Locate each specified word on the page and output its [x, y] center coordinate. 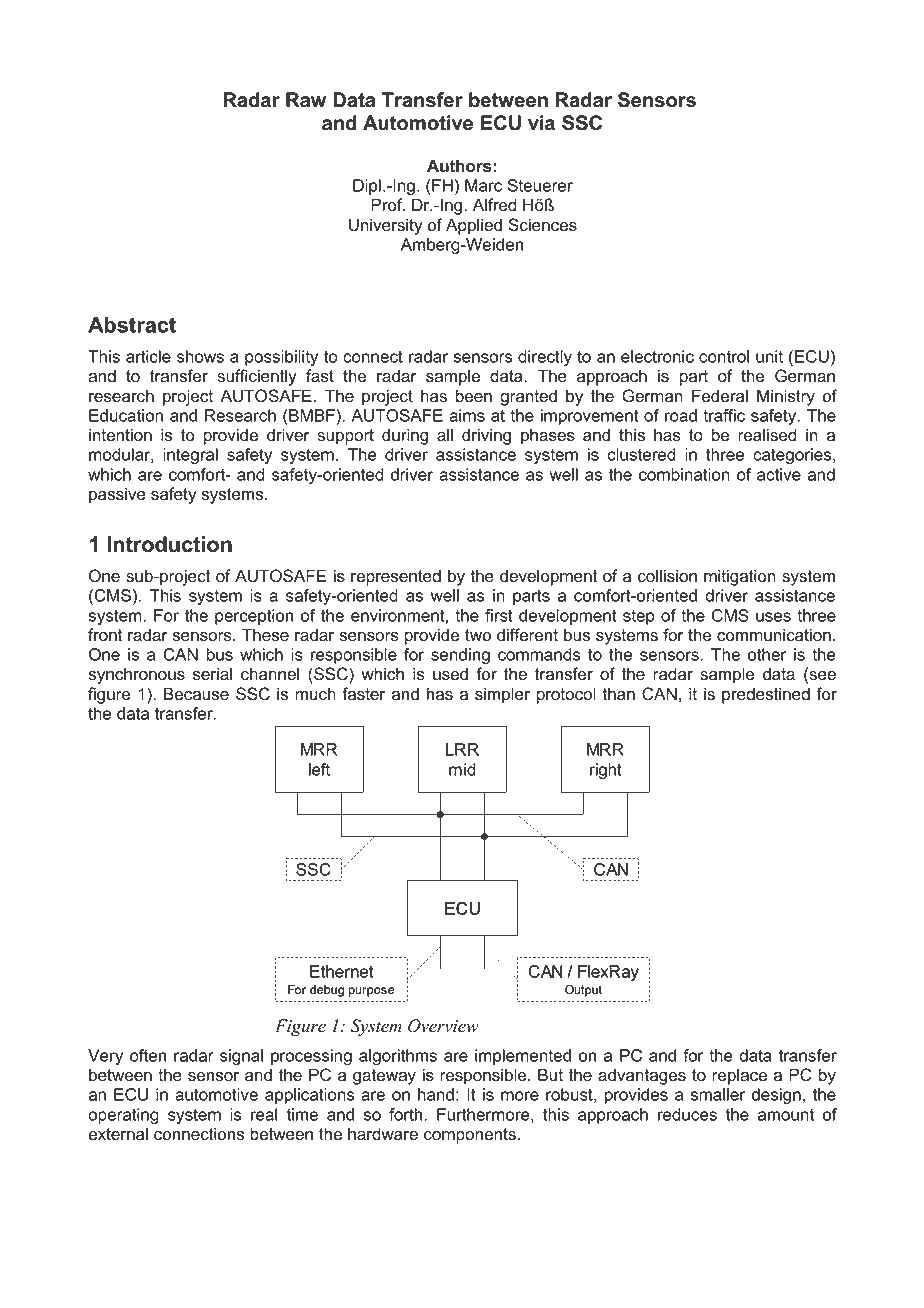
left [319, 769]
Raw [306, 100]
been [474, 396]
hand [436, 1094]
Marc [483, 185]
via [541, 123]
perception [254, 617]
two [478, 635]
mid [462, 769]
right [606, 771]
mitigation [740, 577]
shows [200, 356]
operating [123, 1116]
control [724, 356]
